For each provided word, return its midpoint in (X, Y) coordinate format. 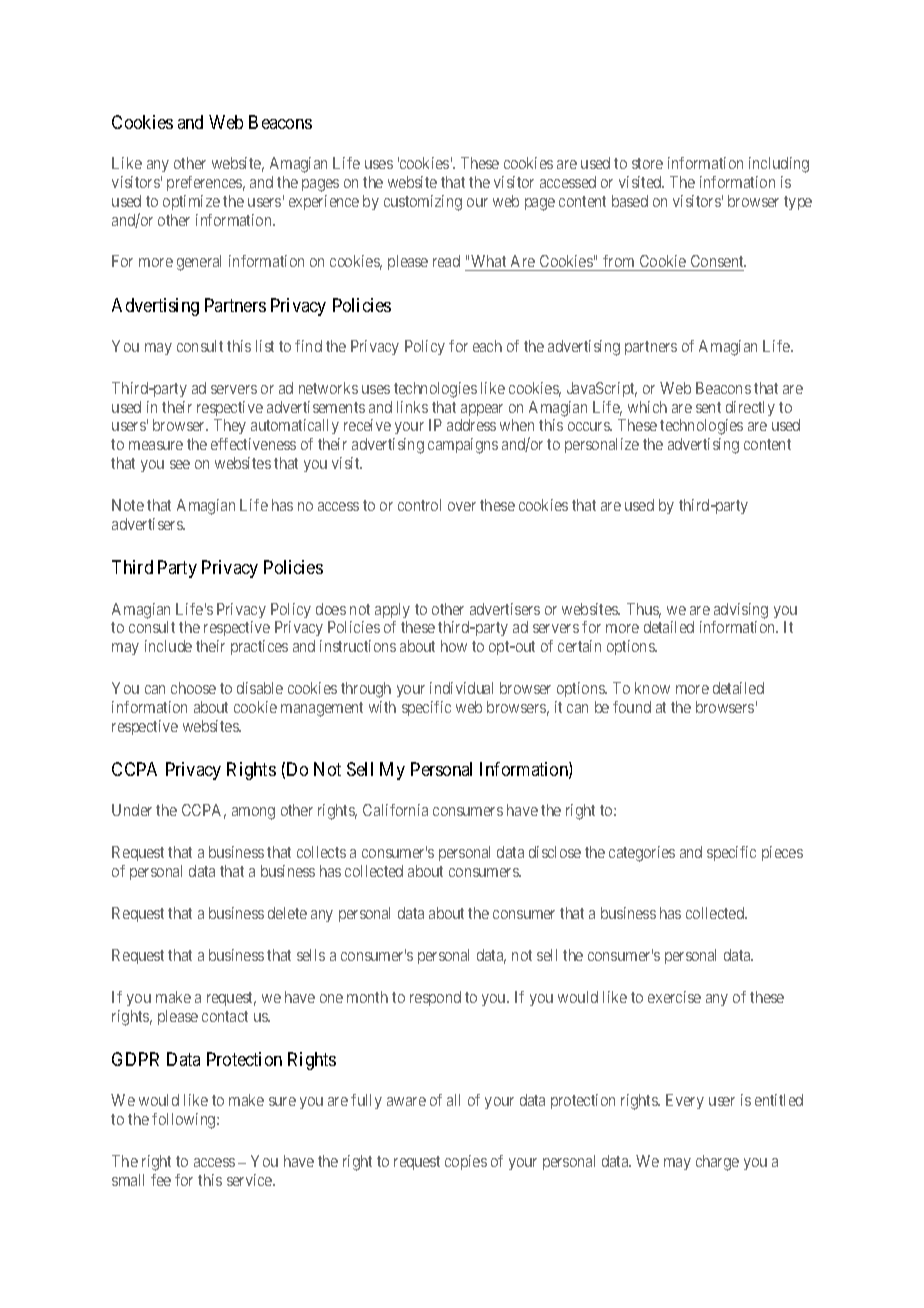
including (779, 165)
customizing (423, 203)
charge (717, 1163)
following (185, 1121)
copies (466, 1162)
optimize (191, 202)
